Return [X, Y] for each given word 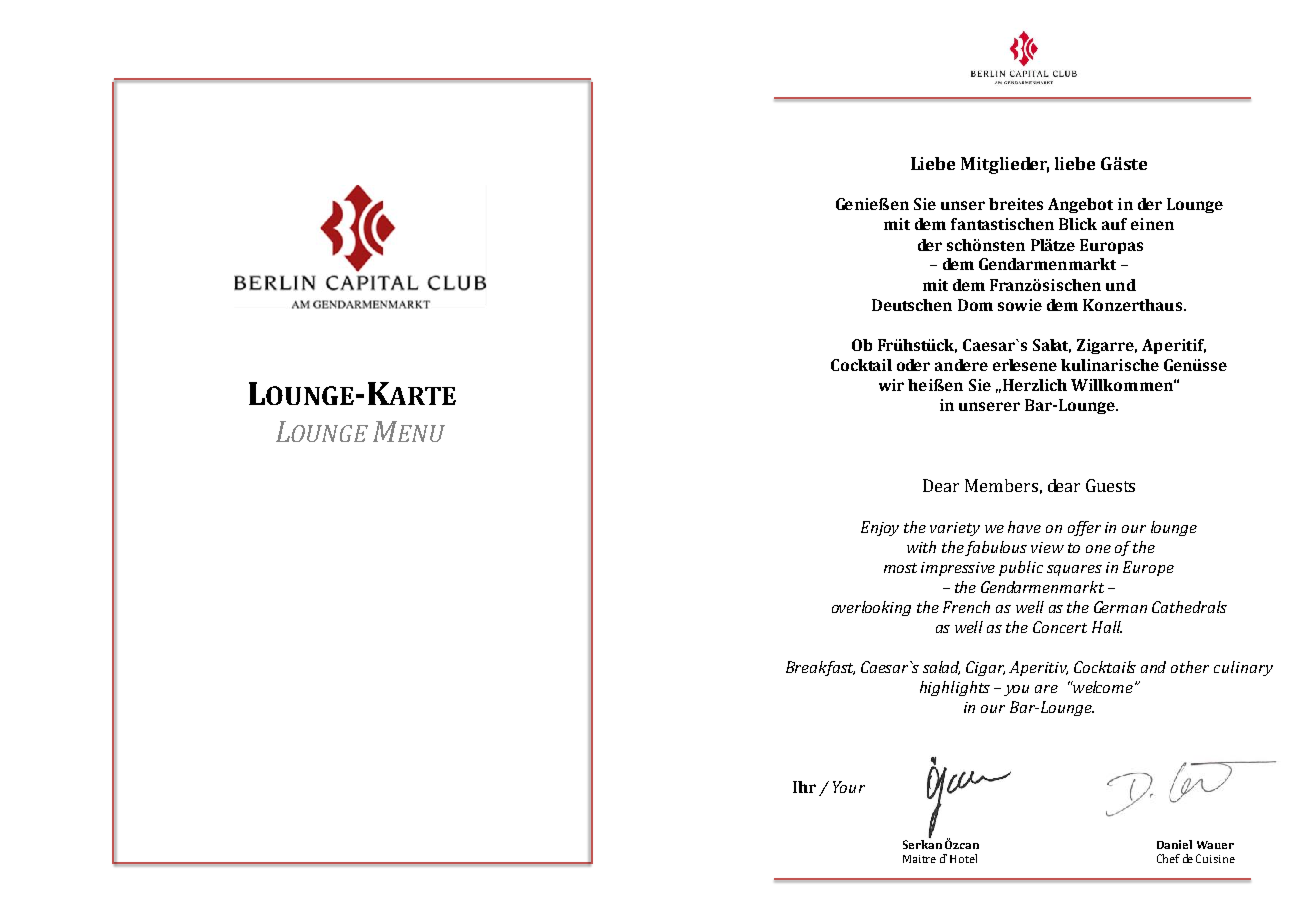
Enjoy [880, 528]
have [1024, 527]
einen [1152, 224]
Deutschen [912, 305]
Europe [1148, 568]
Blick [1078, 224]
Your [849, 787]
